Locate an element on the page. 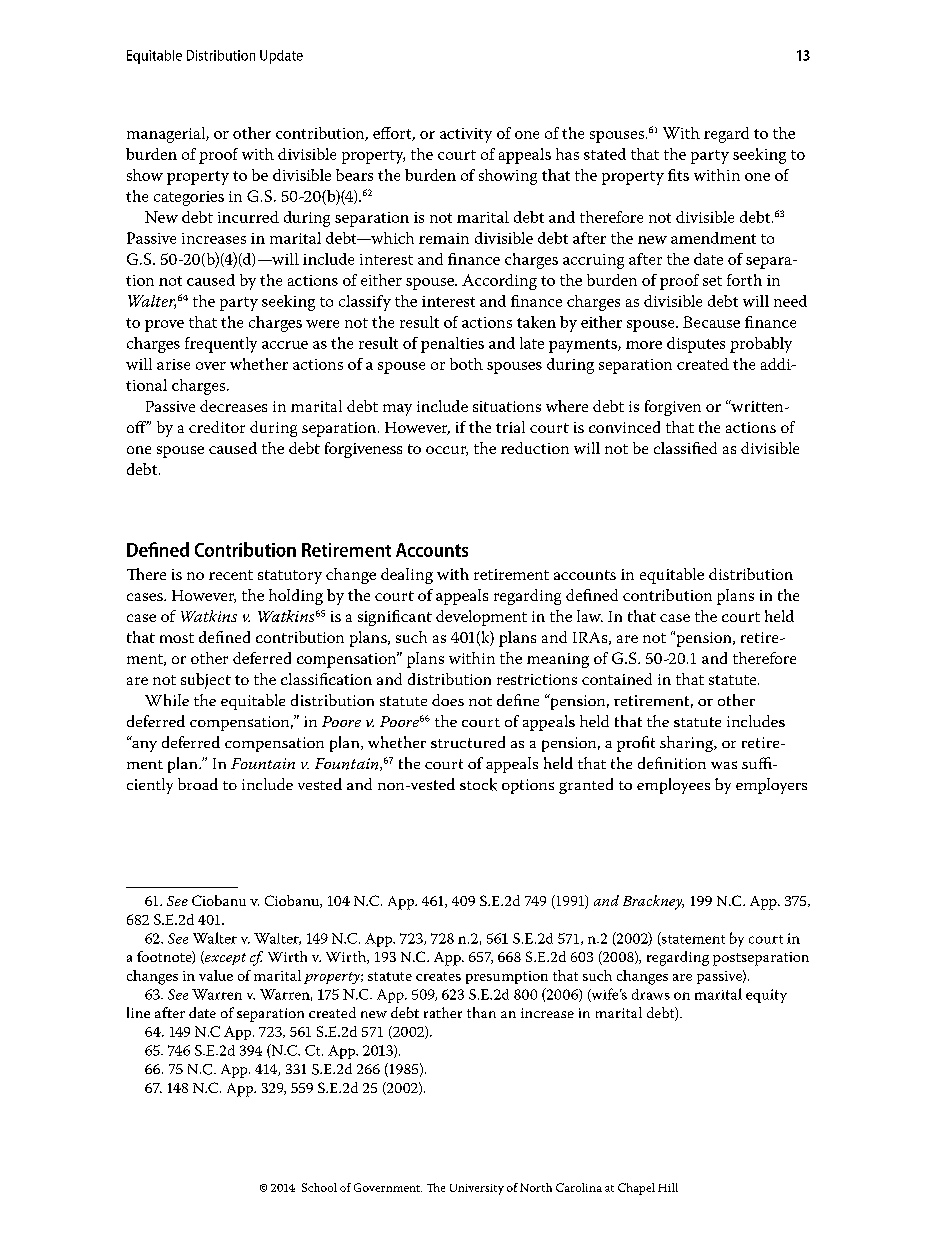  does is located at coordinates (448, 700).
